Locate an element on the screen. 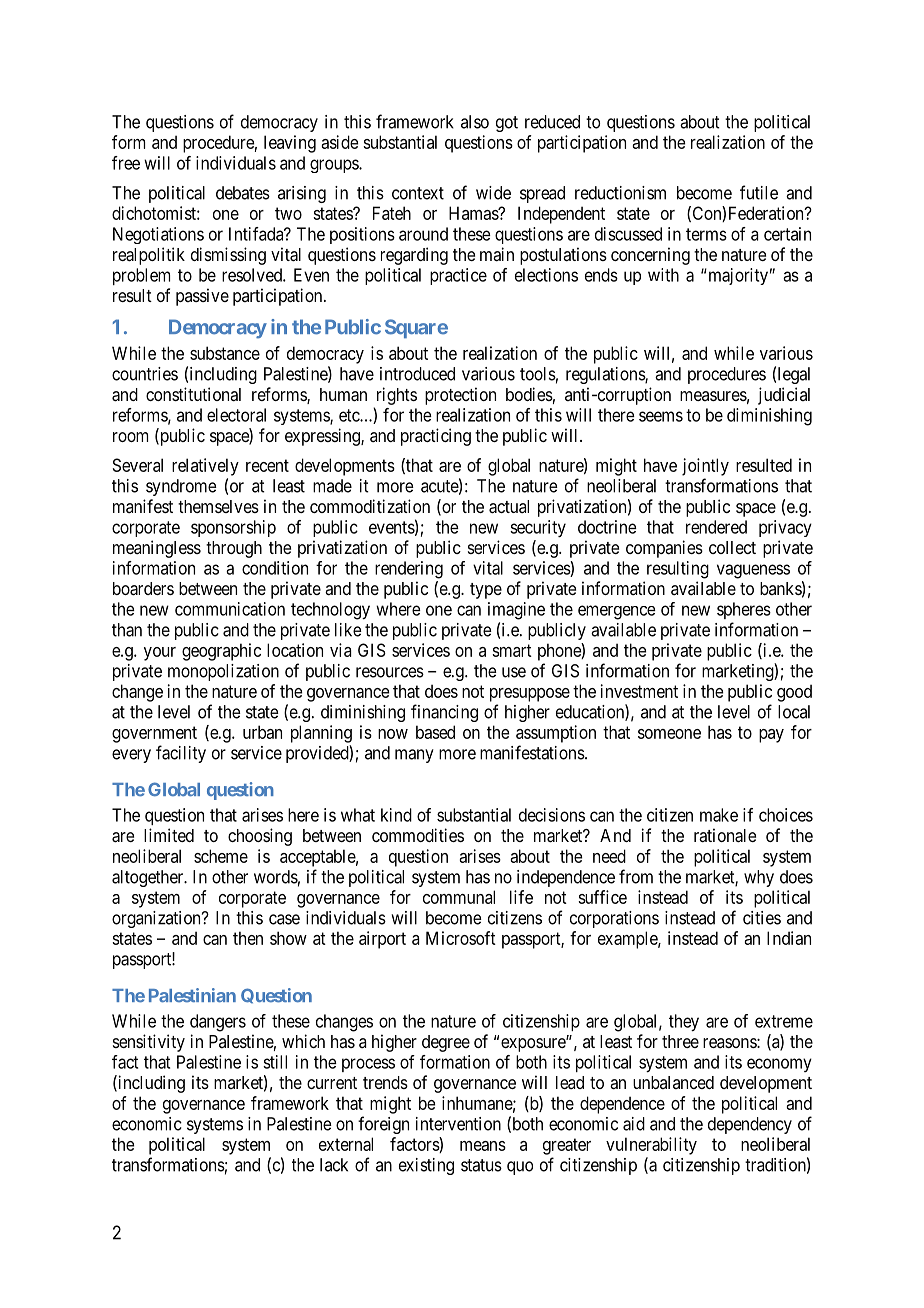  constitutional is located at coordinates (193, 394).
